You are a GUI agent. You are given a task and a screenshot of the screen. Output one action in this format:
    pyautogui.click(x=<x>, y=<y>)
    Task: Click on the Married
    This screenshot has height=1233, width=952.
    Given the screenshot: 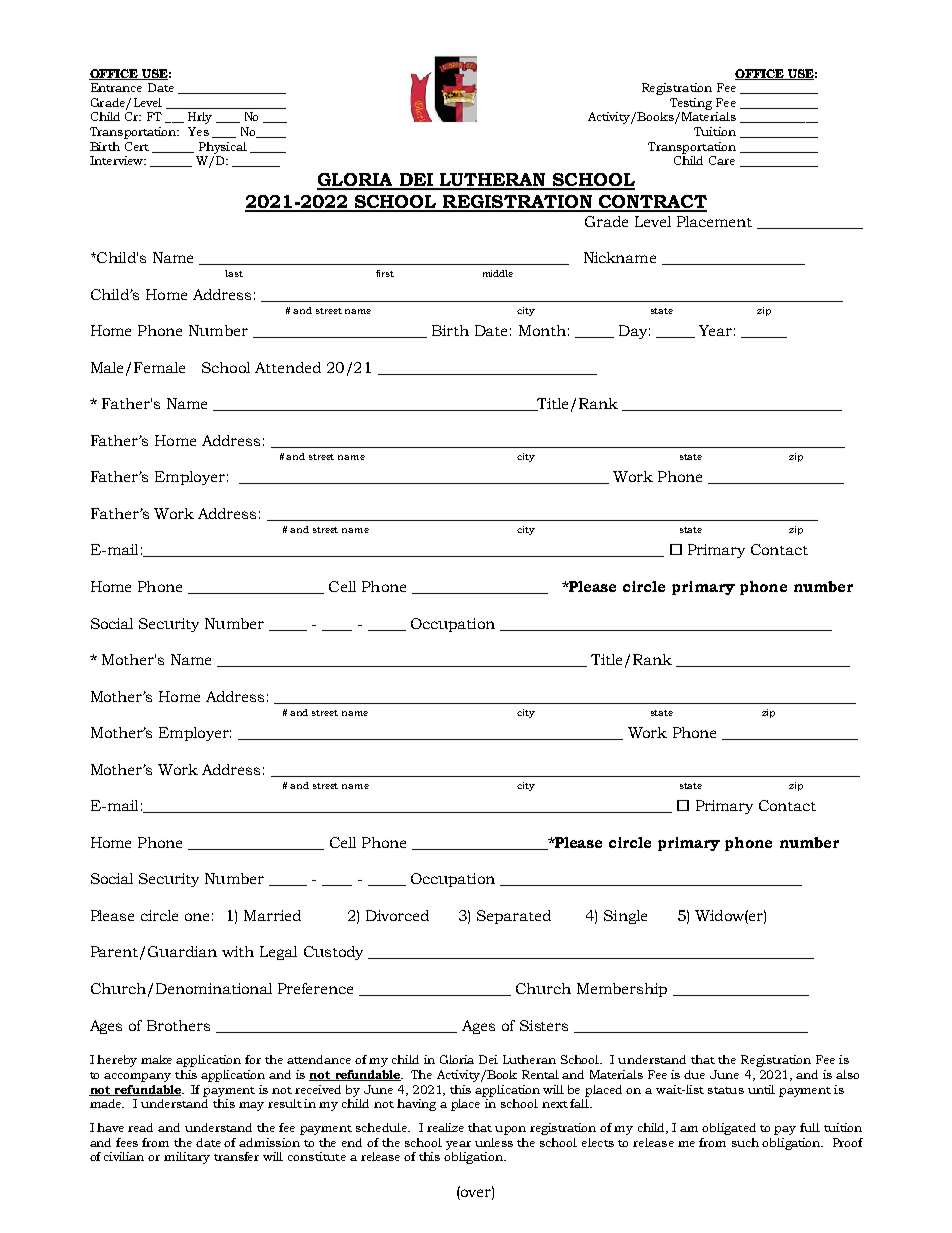 What is the action you would take?
    pyautogui.click(x=272, y=915)
